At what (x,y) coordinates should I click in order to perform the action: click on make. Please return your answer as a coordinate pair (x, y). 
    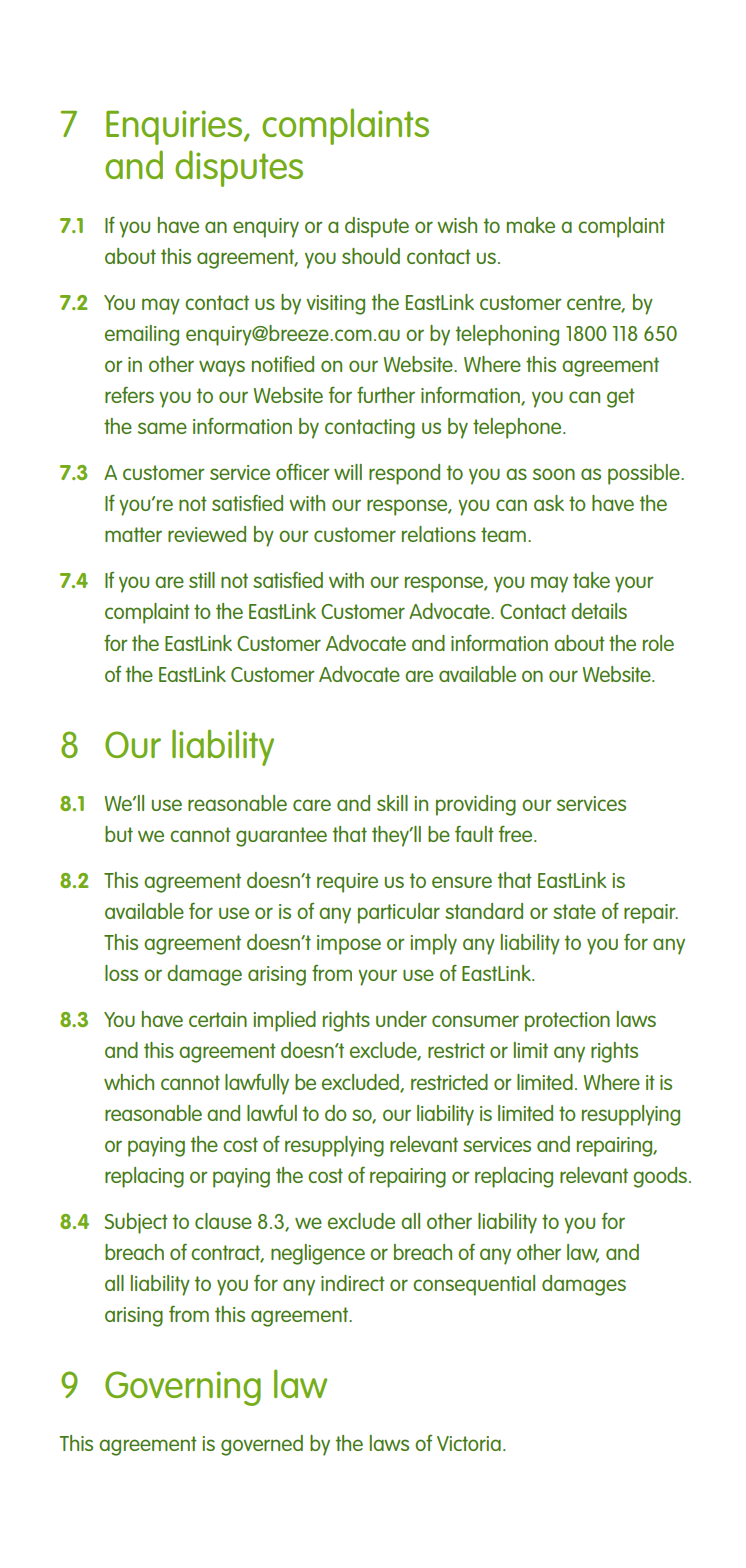
    Looking at the image, I should click on (531, 225).
